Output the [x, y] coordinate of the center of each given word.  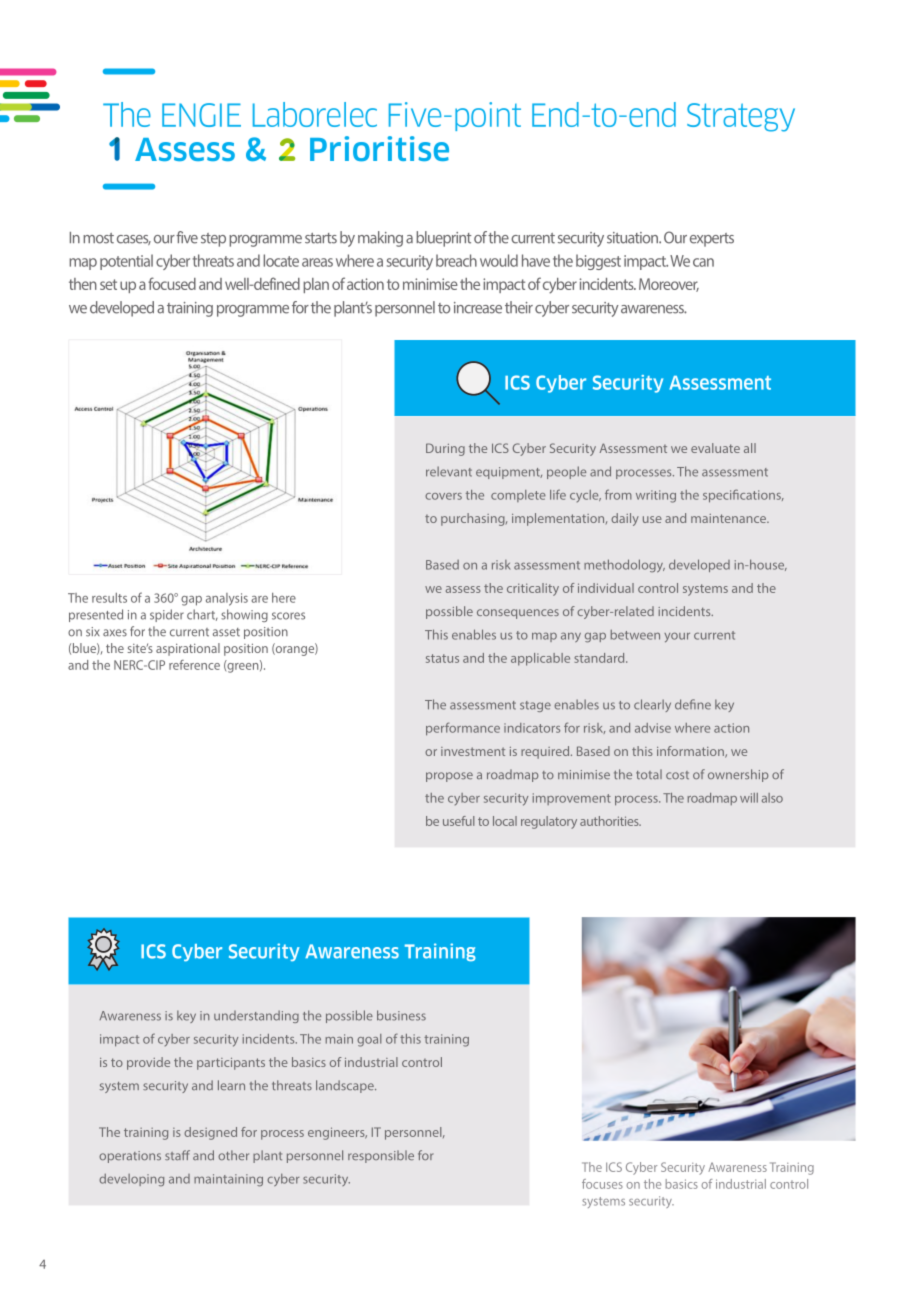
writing [656, 496]
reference [194, 665]
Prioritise [379, 149]
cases [134, 240]
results [109, 598]
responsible [381, 1156]
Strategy [741, 117]
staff [177, 1155]
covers [443, 496]
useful [459, 821]
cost [677, 775]
